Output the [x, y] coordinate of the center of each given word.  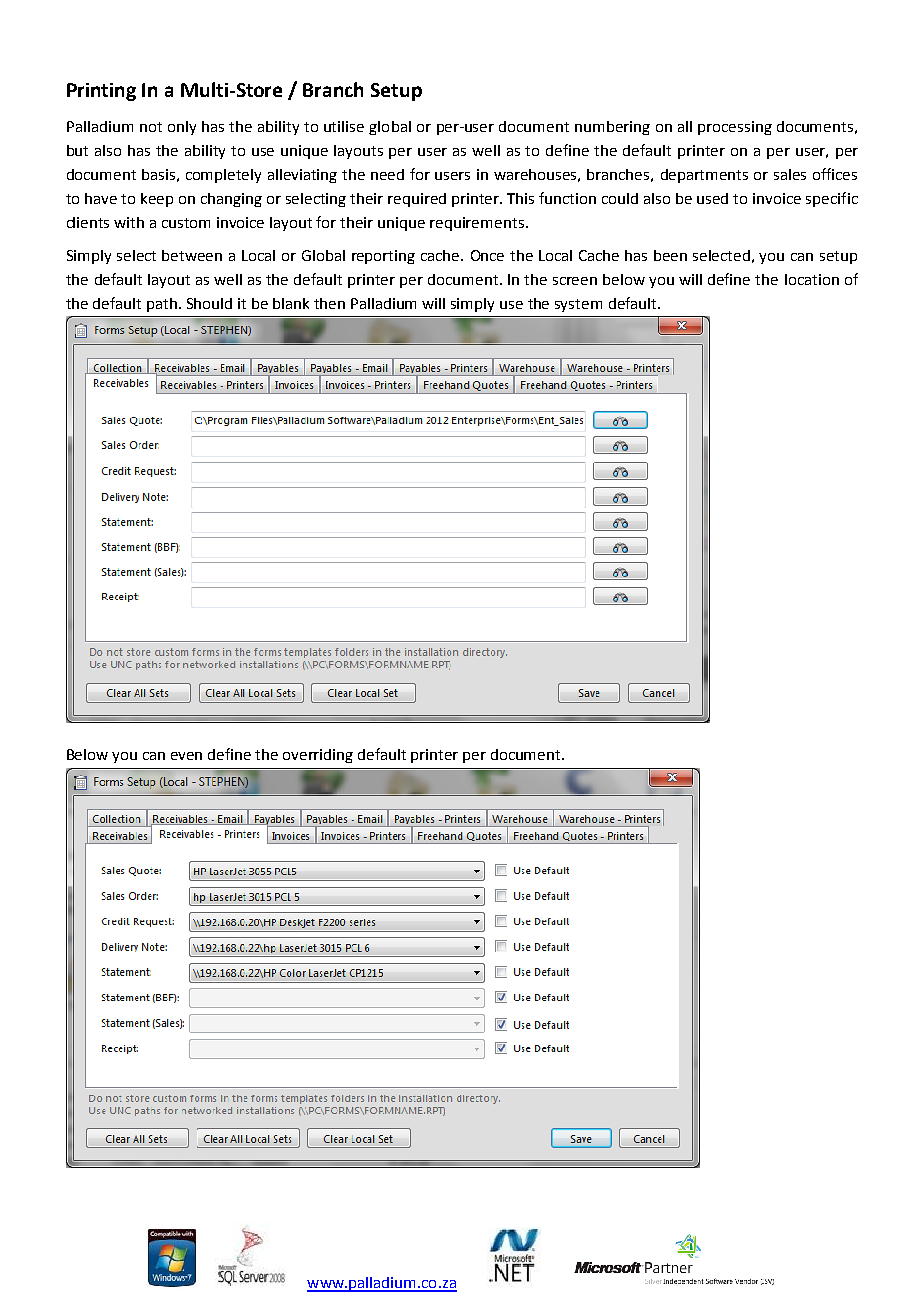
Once [487, 255]
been [670, 255]
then [329, 303]
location [812, 279]
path [163, 305]
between [192, 255]
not [151, 127]
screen [575, 281]
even [186, 756]
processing [735, 128]
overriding [318, 756]
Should [209, 303]
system [578, 305]
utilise [344, 126]
